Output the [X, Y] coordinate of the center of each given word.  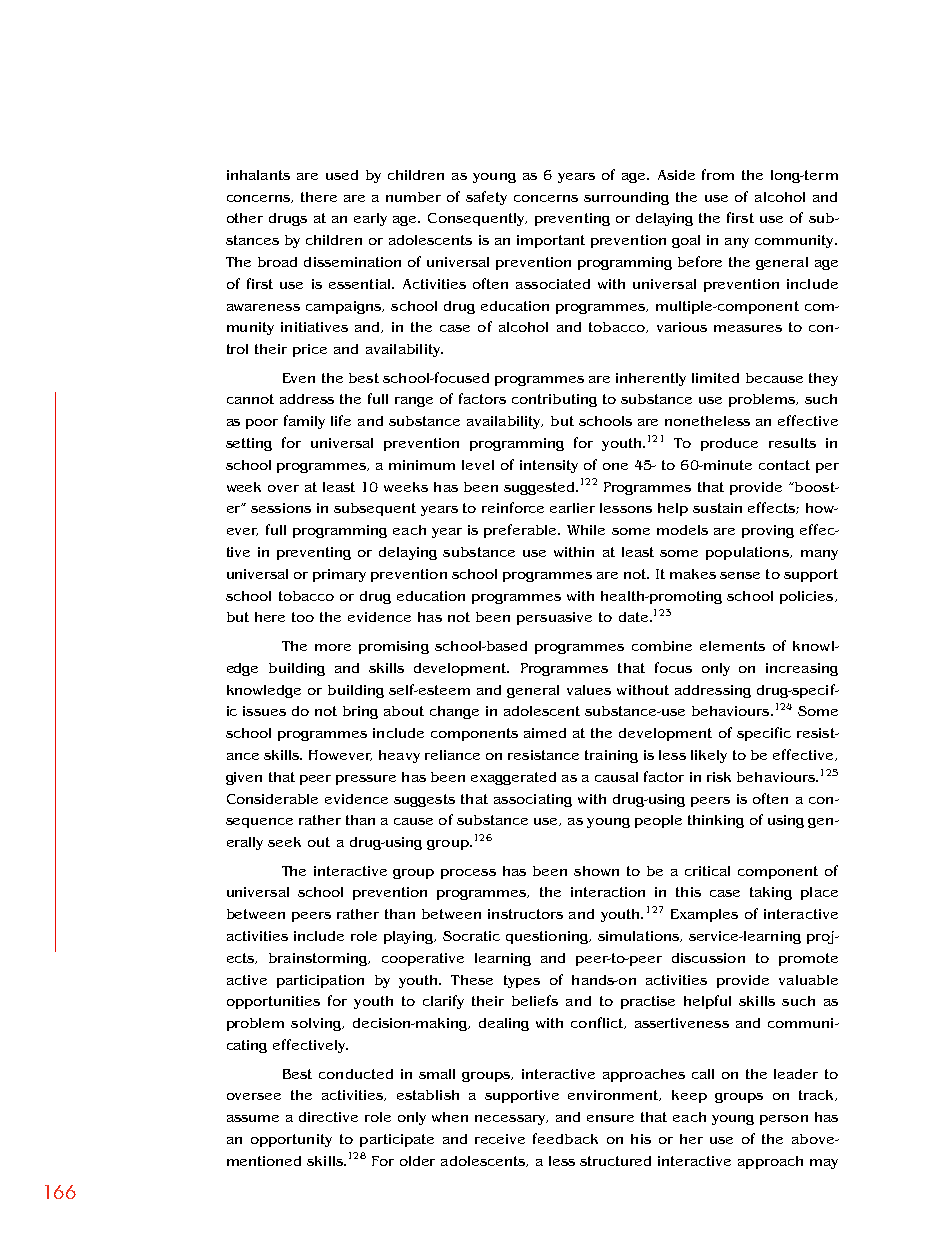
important [551, 241]
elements [732, 646]
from [718, 174]
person [784, 1120]
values [589, 690]
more [333, 647]
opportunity [291, 1140]
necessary [511, 1120]
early [370, 219]
